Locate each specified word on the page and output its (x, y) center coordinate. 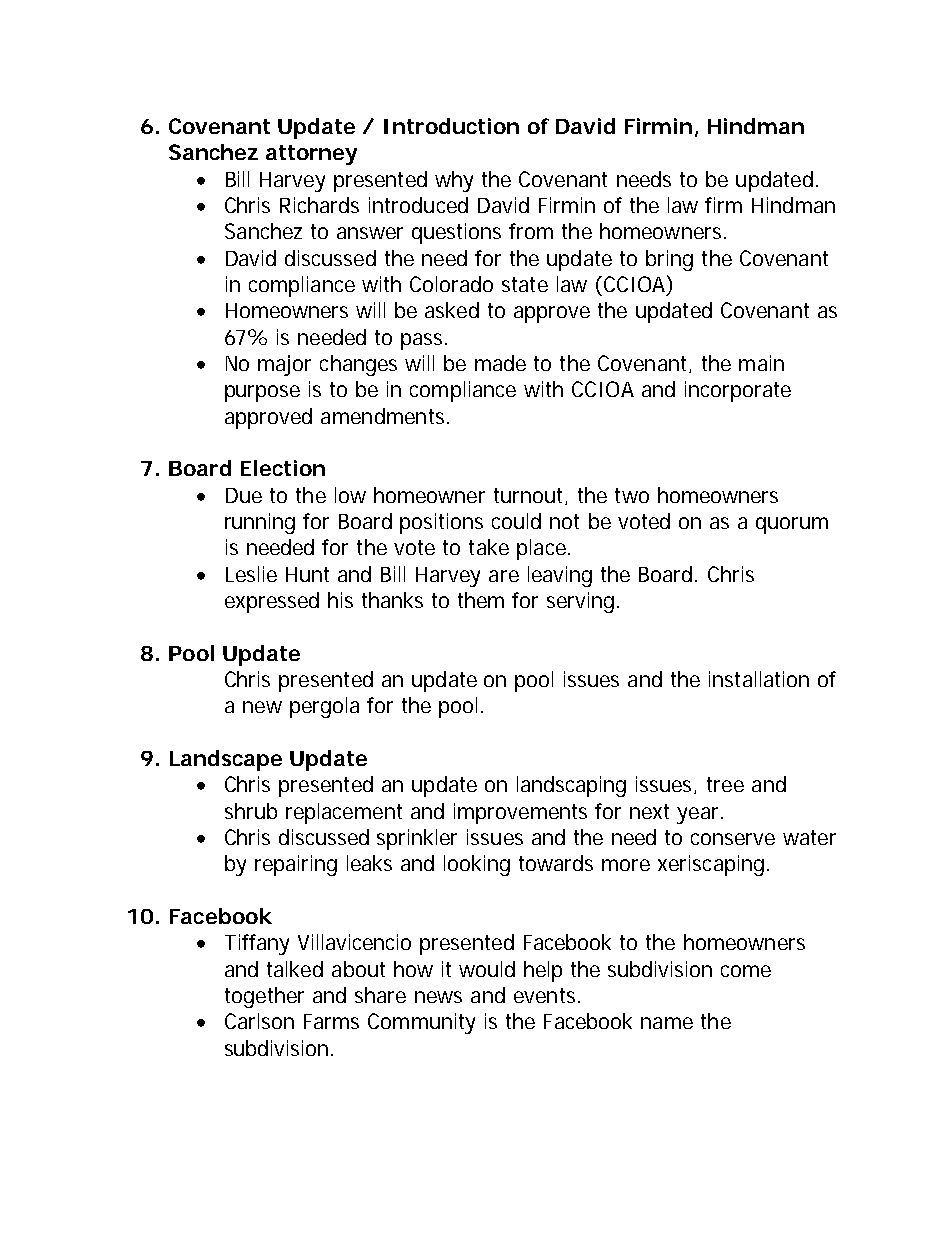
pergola (324, 707)
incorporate (738, 391)
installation (759, 679)
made (500, 363)
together (264, 997)
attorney (311, 155)
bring (669, 260)
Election (283, 468)
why (454, 181)
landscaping (571, 786)
